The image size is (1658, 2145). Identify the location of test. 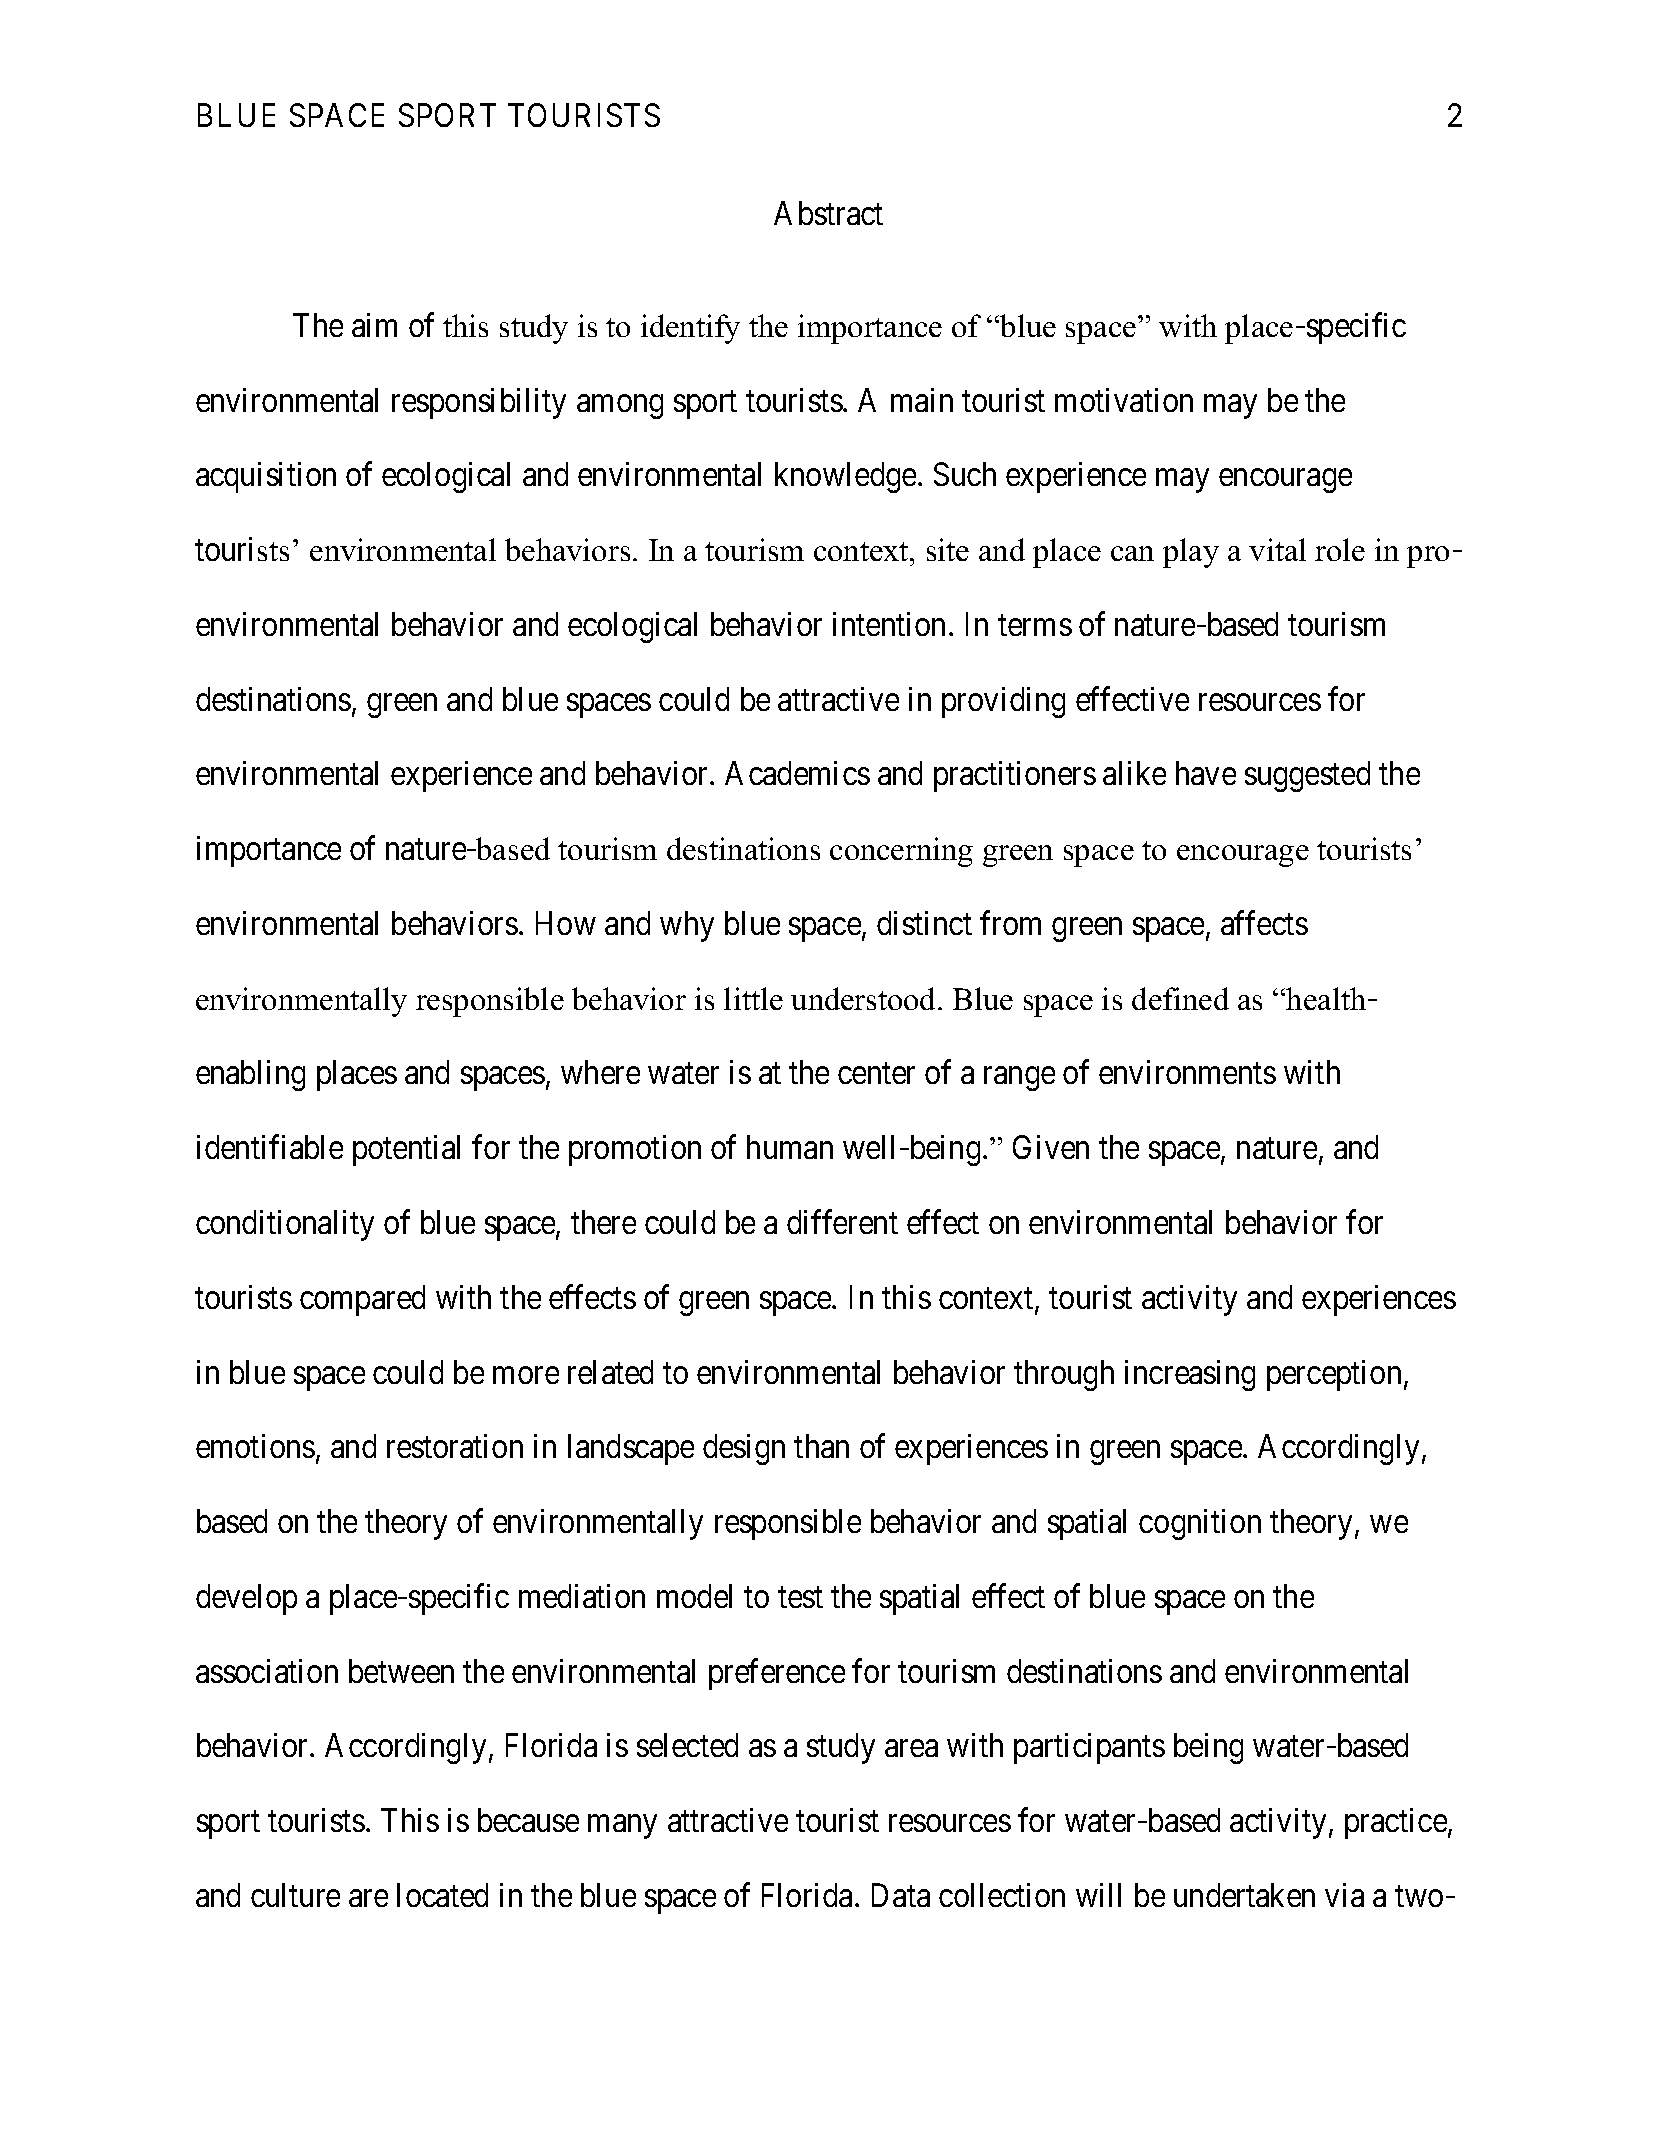
(800, 1597).
